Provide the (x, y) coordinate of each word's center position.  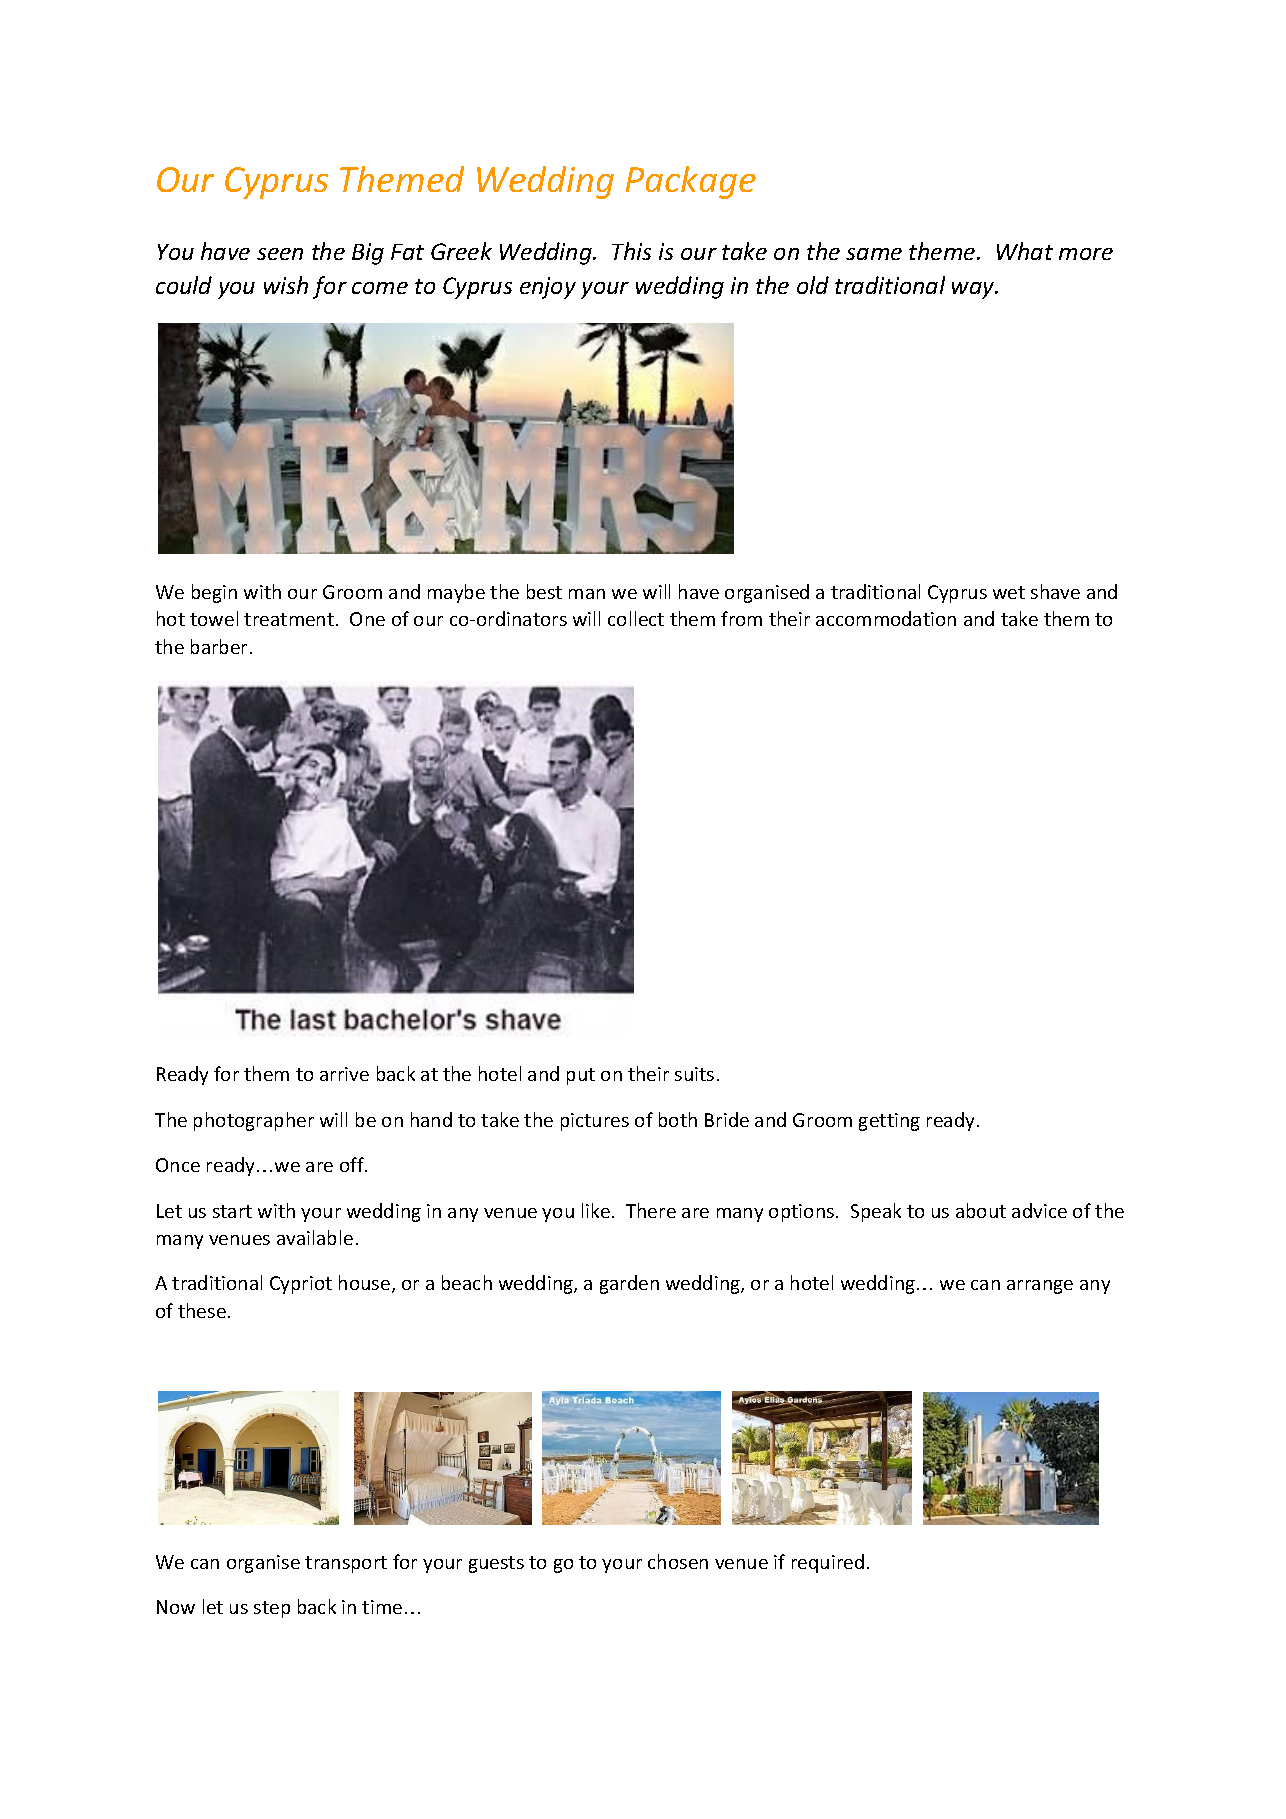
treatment (289, 619)
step (272, 1609)
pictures (595, 1122)
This (631, 251)
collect (636, 618)
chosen (678, 1561)
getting (889, 1122)
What (1025, 251)
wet (1009, 592)
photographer (254, 1121)
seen (280, 254)
